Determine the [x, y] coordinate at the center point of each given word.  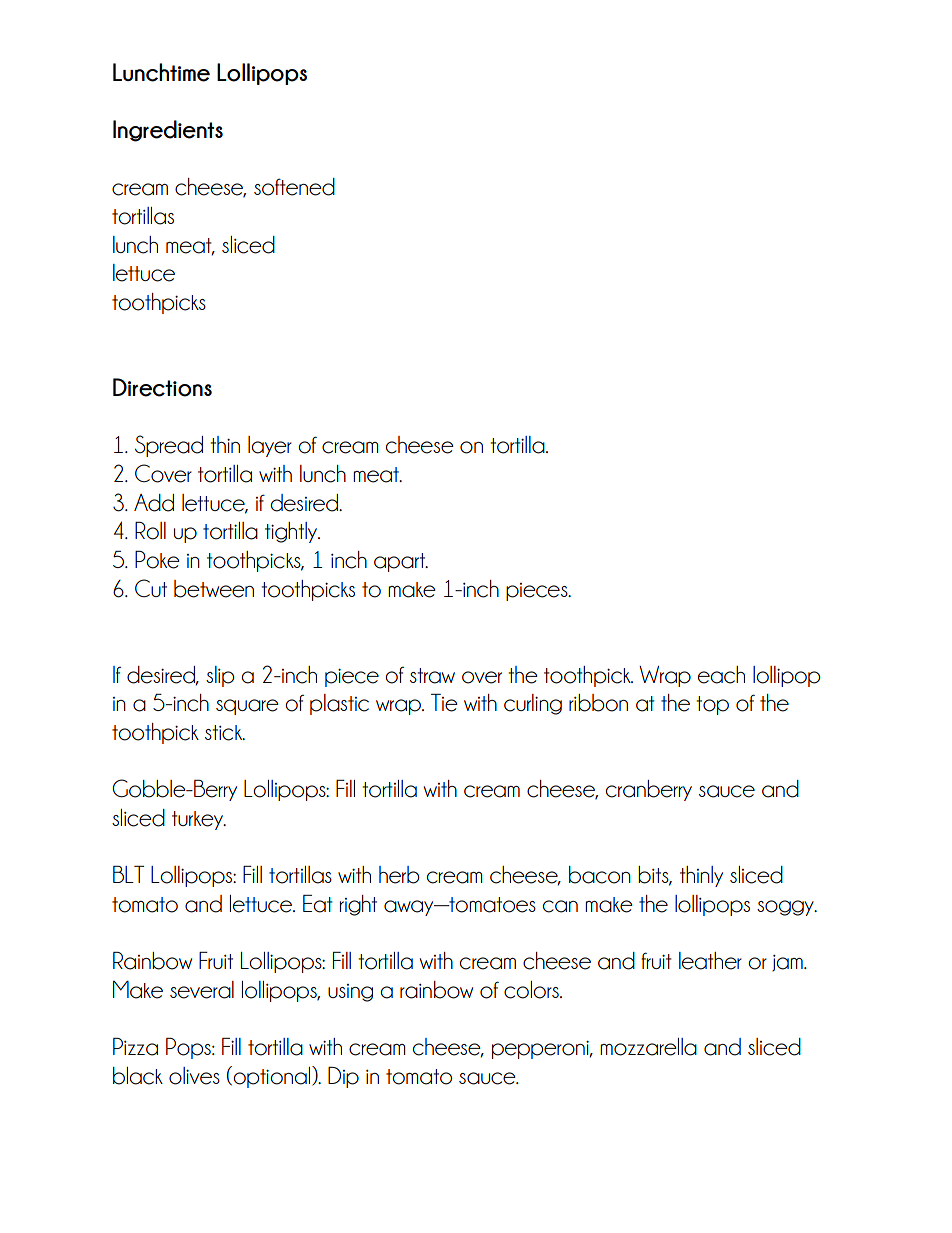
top [713, 705]
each [721, 675]
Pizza [135, 1047]
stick [225, 733]
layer [270, 446]
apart [401, 562]
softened [294, 187]
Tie [444, 703]
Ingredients [168, 131]
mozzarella [648, 1047]
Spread [169, 446]
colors [532, 990]
